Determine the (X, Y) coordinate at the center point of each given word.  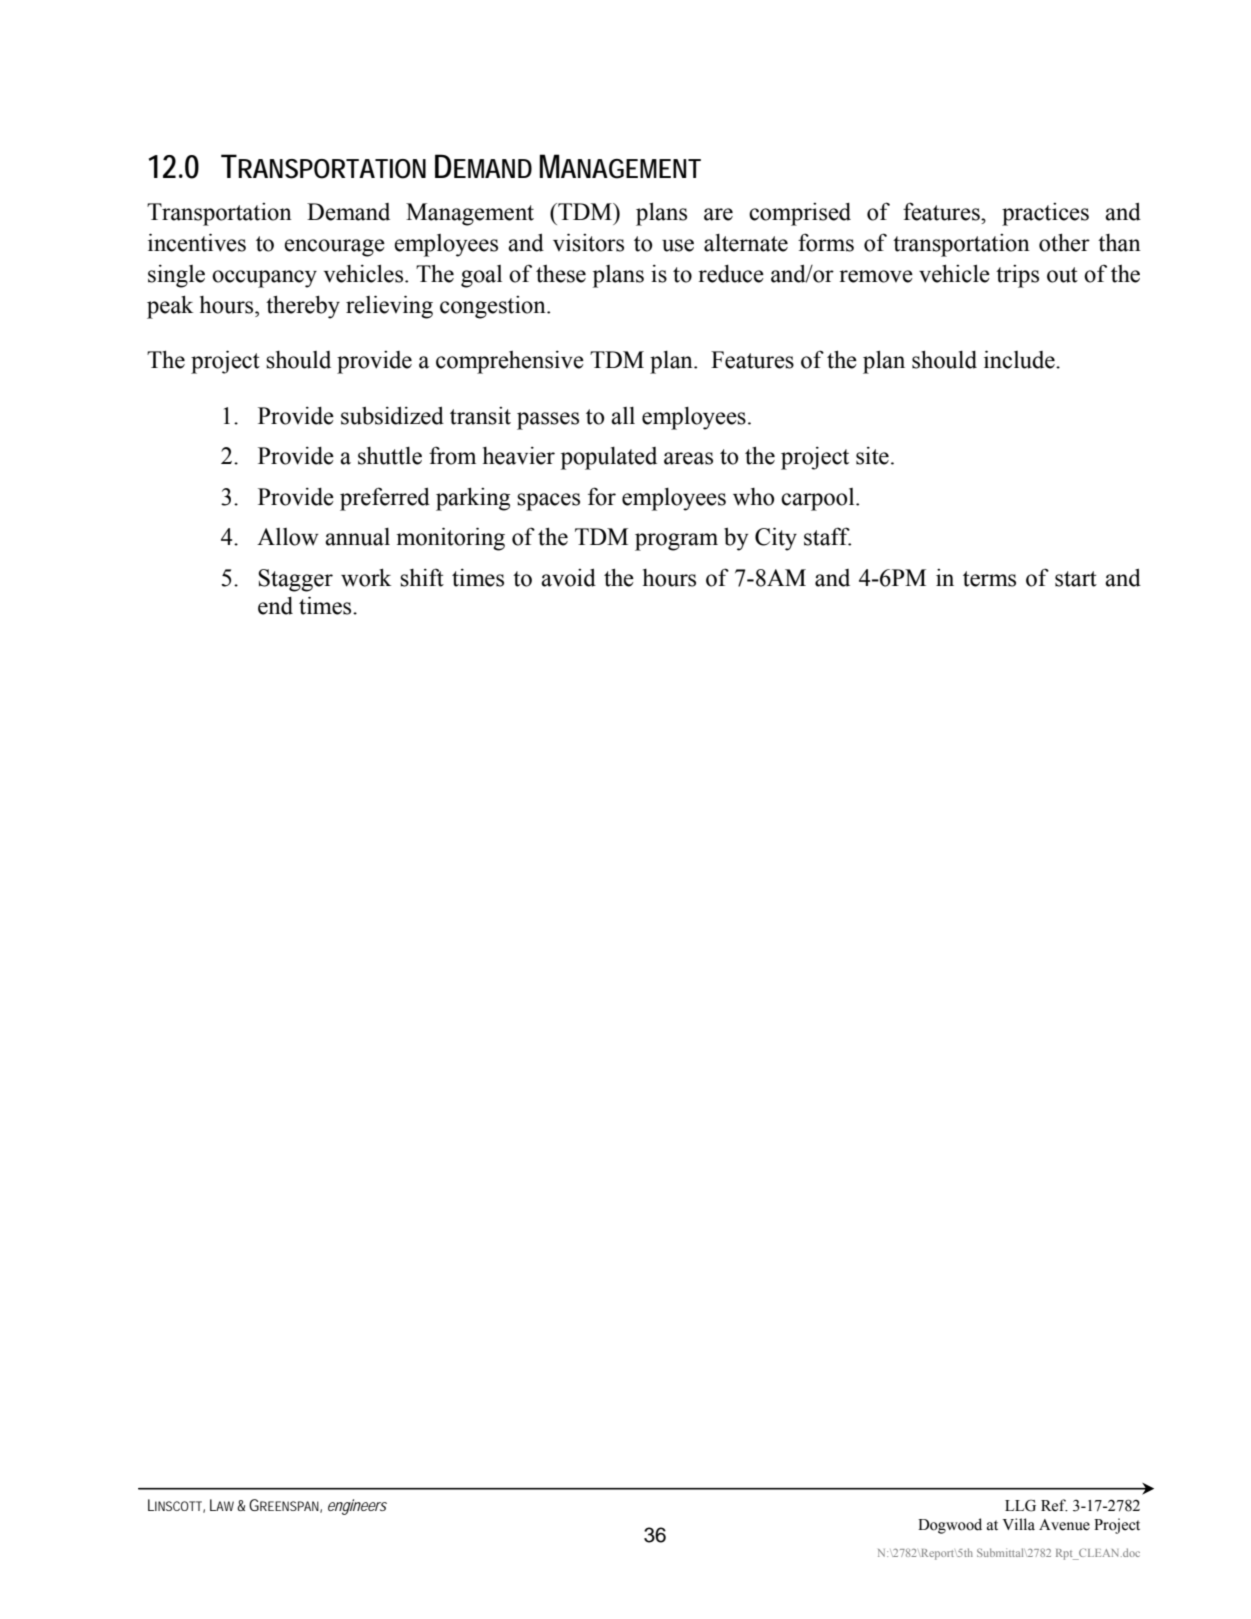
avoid (568, 578)
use (678, 245)
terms (989, 579)
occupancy (264, 279)
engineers (357, 1507)
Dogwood (950, 1526)
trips (1017, 276)
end (275, 606)
